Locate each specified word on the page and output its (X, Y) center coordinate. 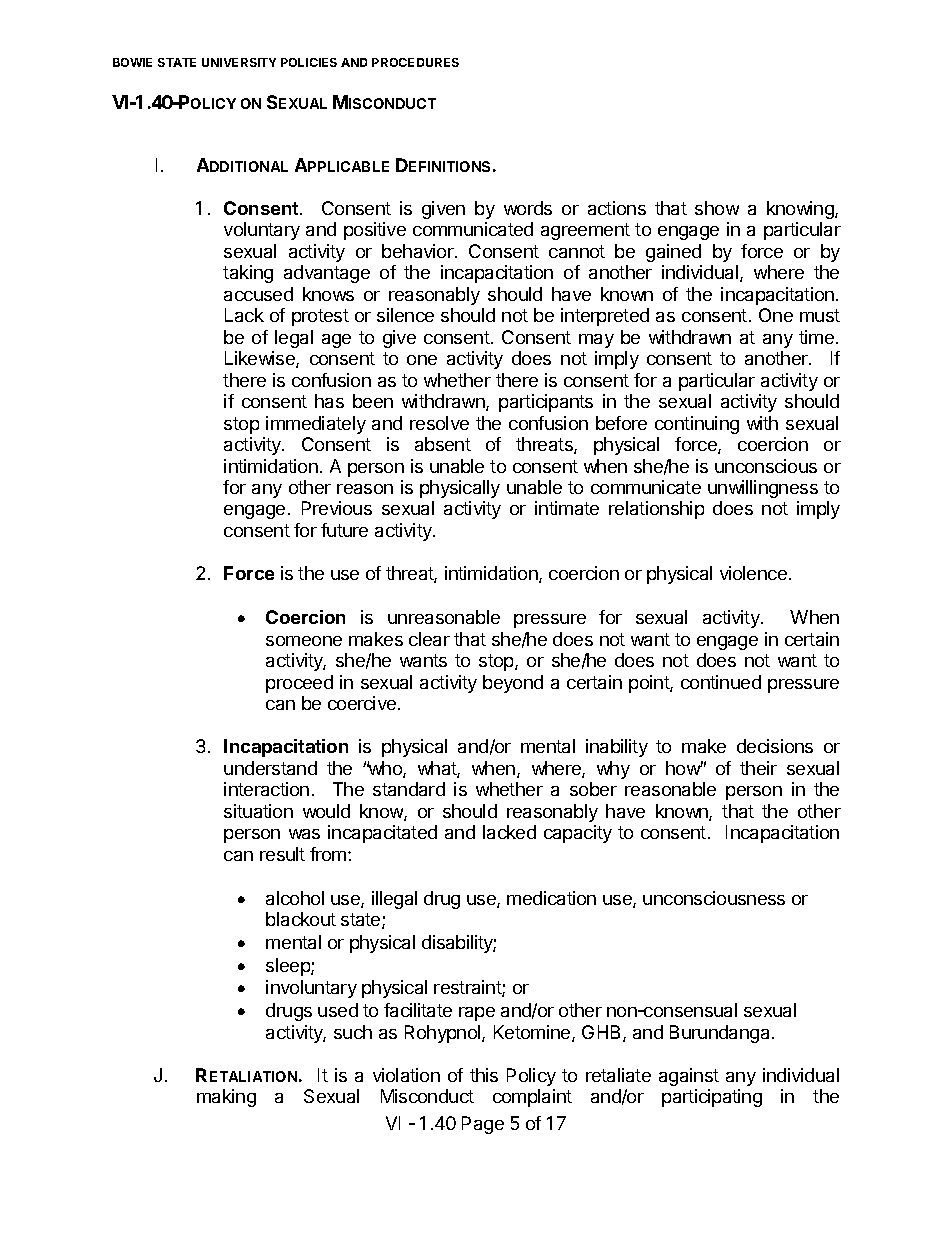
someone (304, 641)
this (484, 1075)
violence (753, 573)
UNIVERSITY (239, 62)
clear (429, 639)
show (717, 208)
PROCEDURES (415, 62)
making (226, 1098)
